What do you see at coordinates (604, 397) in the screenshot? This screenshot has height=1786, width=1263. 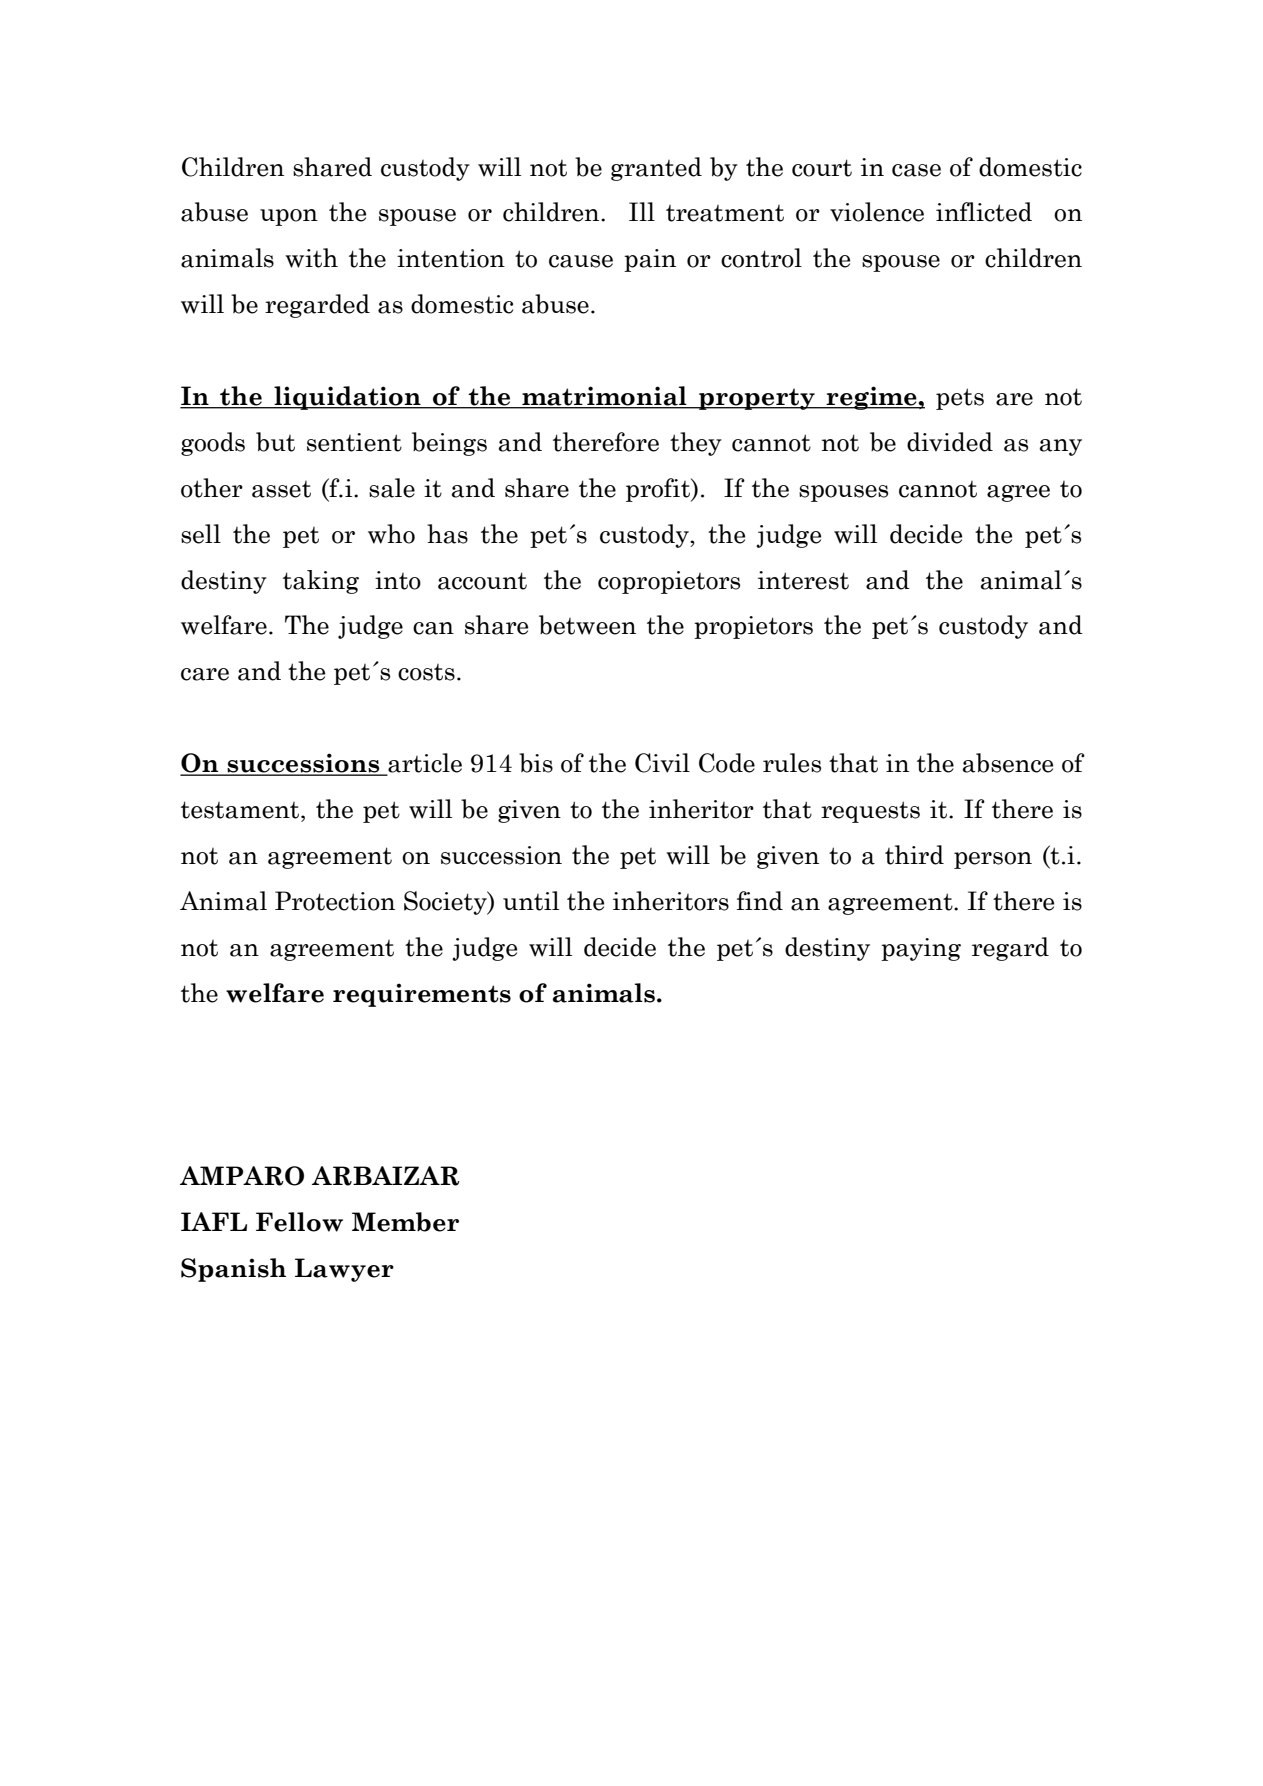 I see `matrimonial` at bounding box center [604, 397].
